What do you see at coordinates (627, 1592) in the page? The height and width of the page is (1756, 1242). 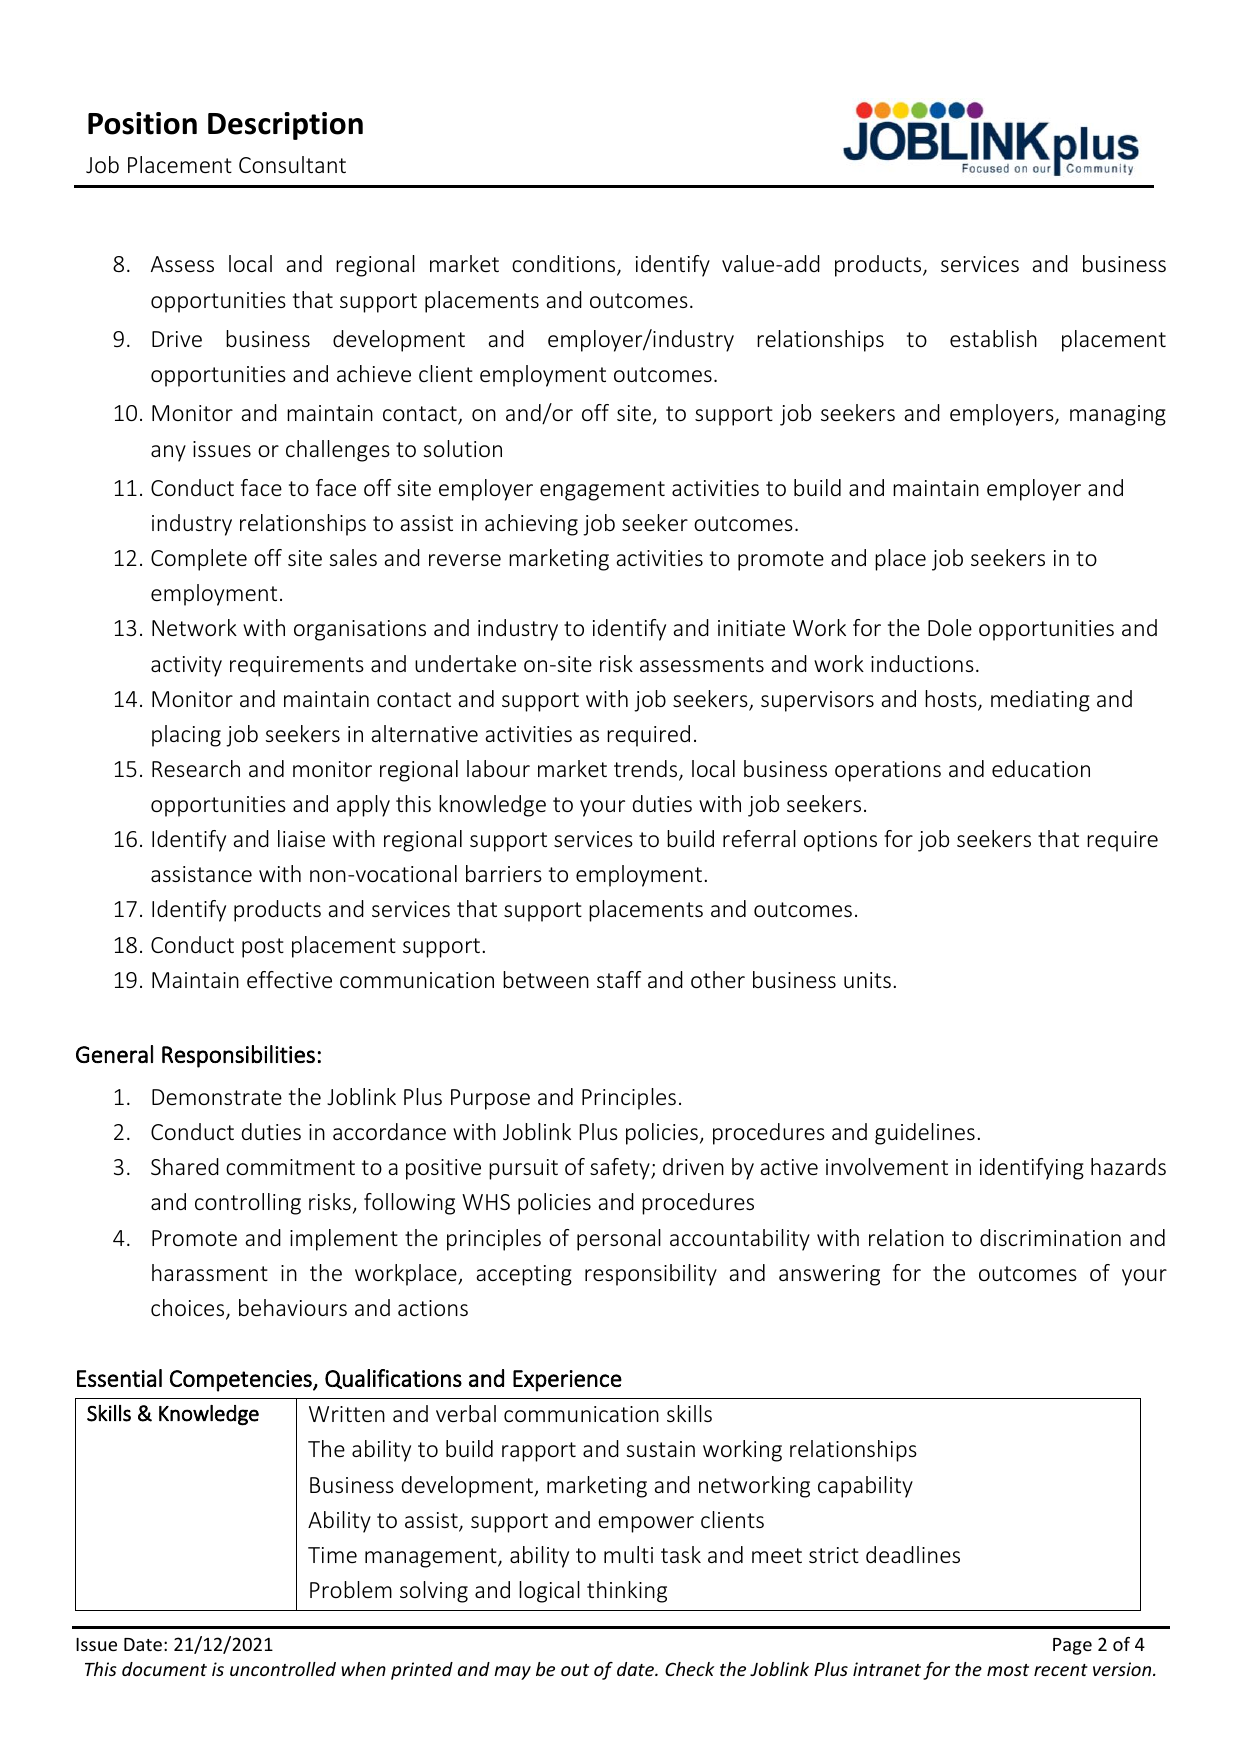 I see `thinking` at bounding box center [627, 1592].
